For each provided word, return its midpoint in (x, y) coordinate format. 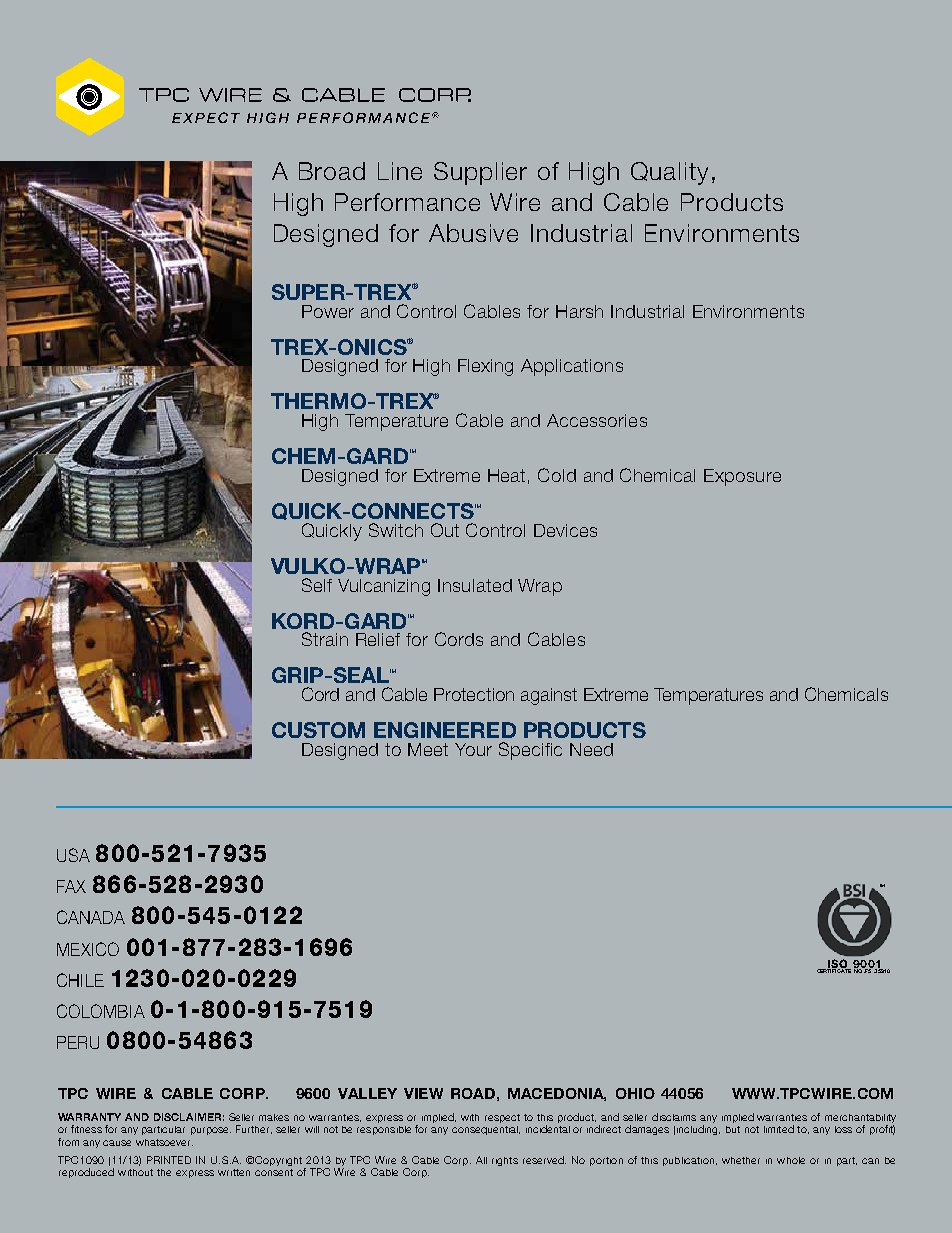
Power (328, 311)
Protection (474, 694)
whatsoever (164, 1142)
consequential (486, 1130)
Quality (669, 173)
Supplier (480, 173)
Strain (325, 639)
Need (591, 749)
